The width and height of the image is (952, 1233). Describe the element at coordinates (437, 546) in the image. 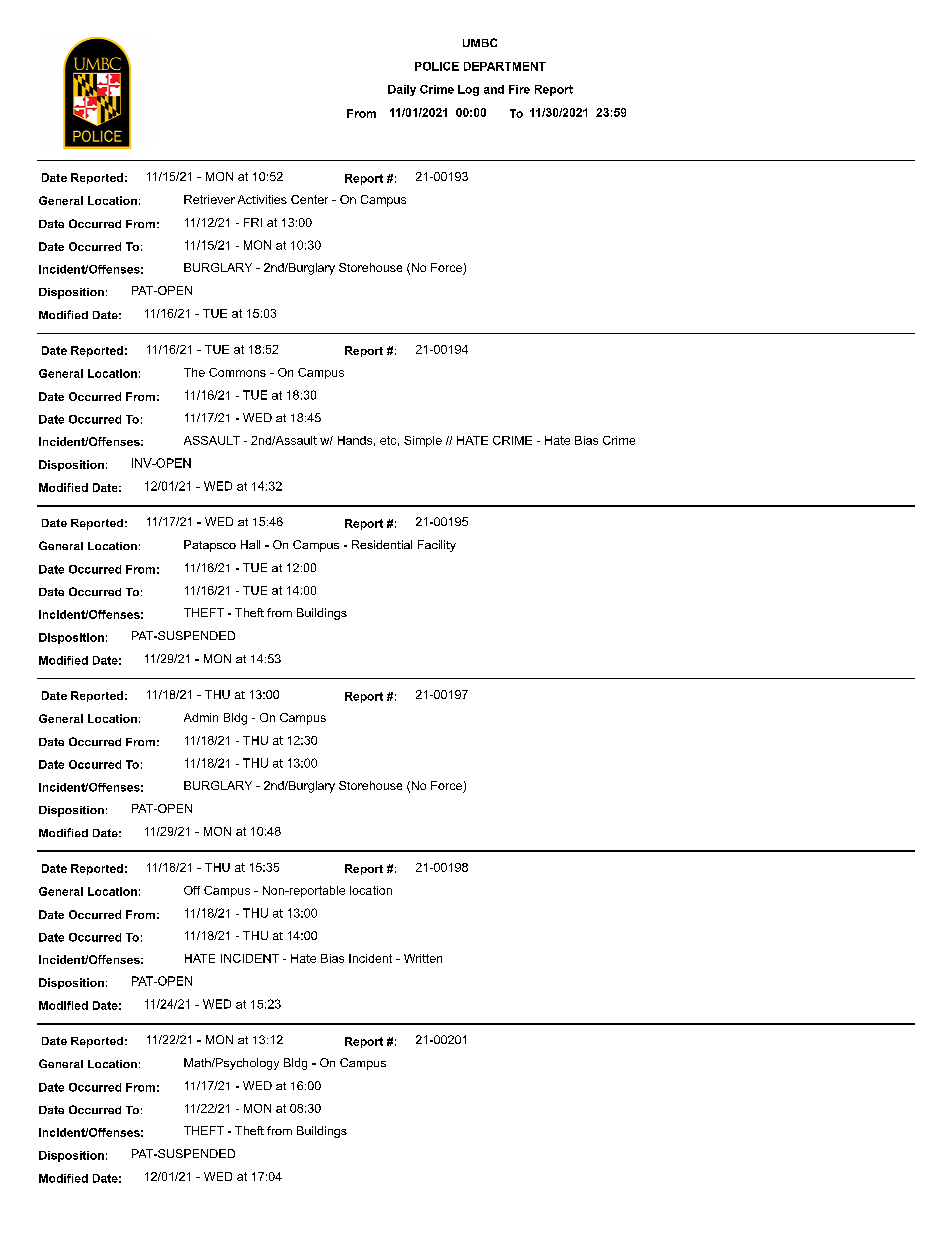

I see `Facility` at that location.
